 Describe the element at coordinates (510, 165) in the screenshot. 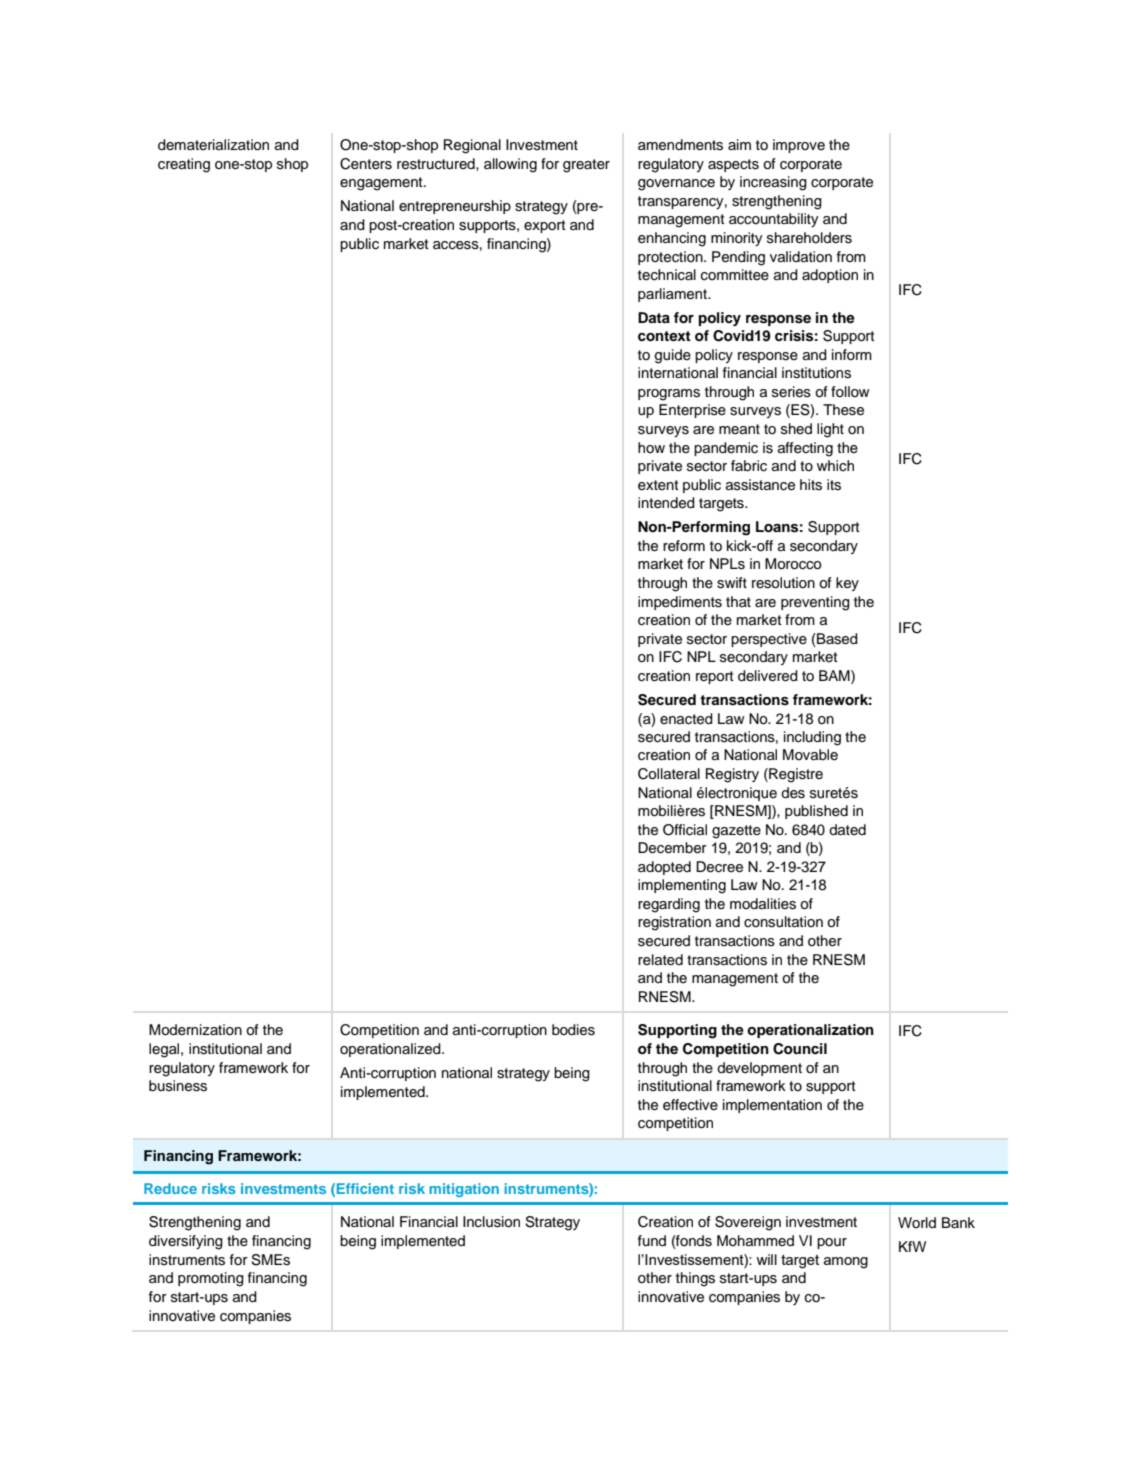

I see `allowing` at that location.
